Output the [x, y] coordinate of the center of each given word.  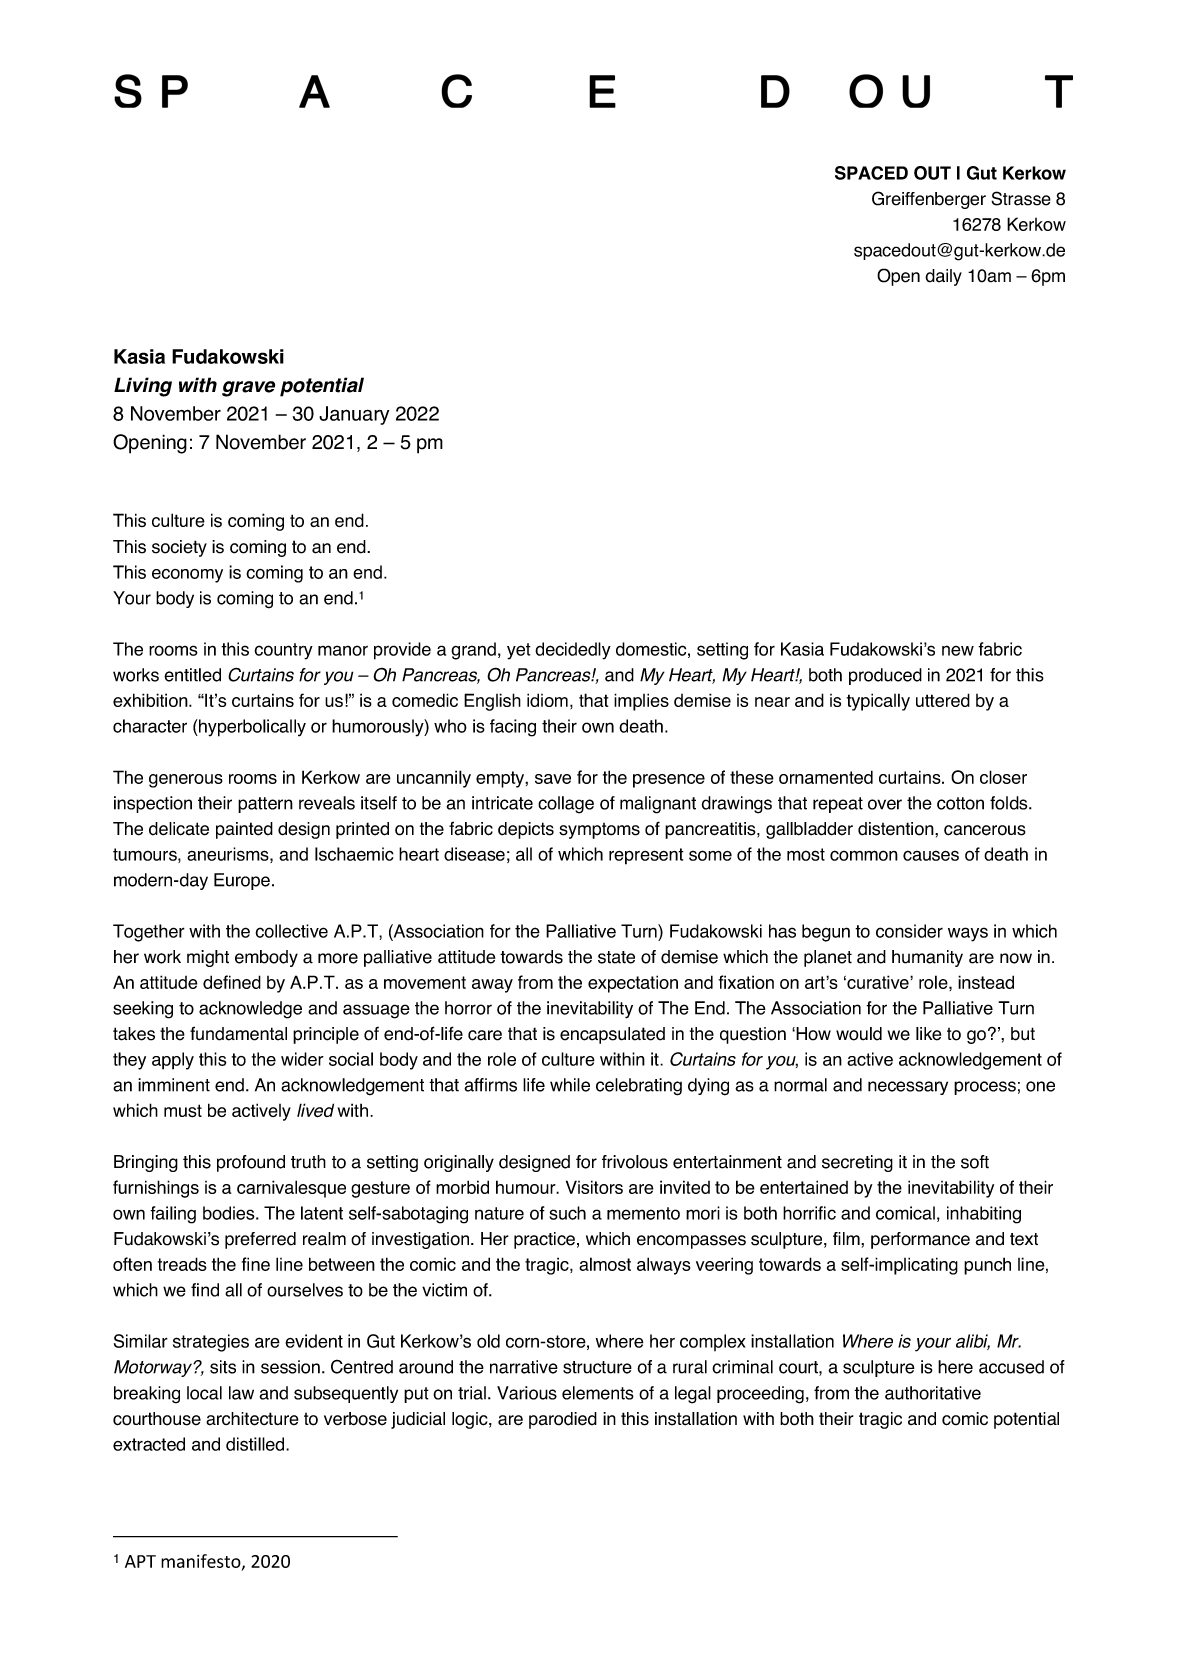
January [354, 415]
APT [140, 1561]
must [183, 1111]
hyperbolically [251, 728]
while [570, 1085]
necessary [908, 1088]
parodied [563, 1420]
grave [248, 389]
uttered [943, 700]
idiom [547, 700]
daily [943, 277]
